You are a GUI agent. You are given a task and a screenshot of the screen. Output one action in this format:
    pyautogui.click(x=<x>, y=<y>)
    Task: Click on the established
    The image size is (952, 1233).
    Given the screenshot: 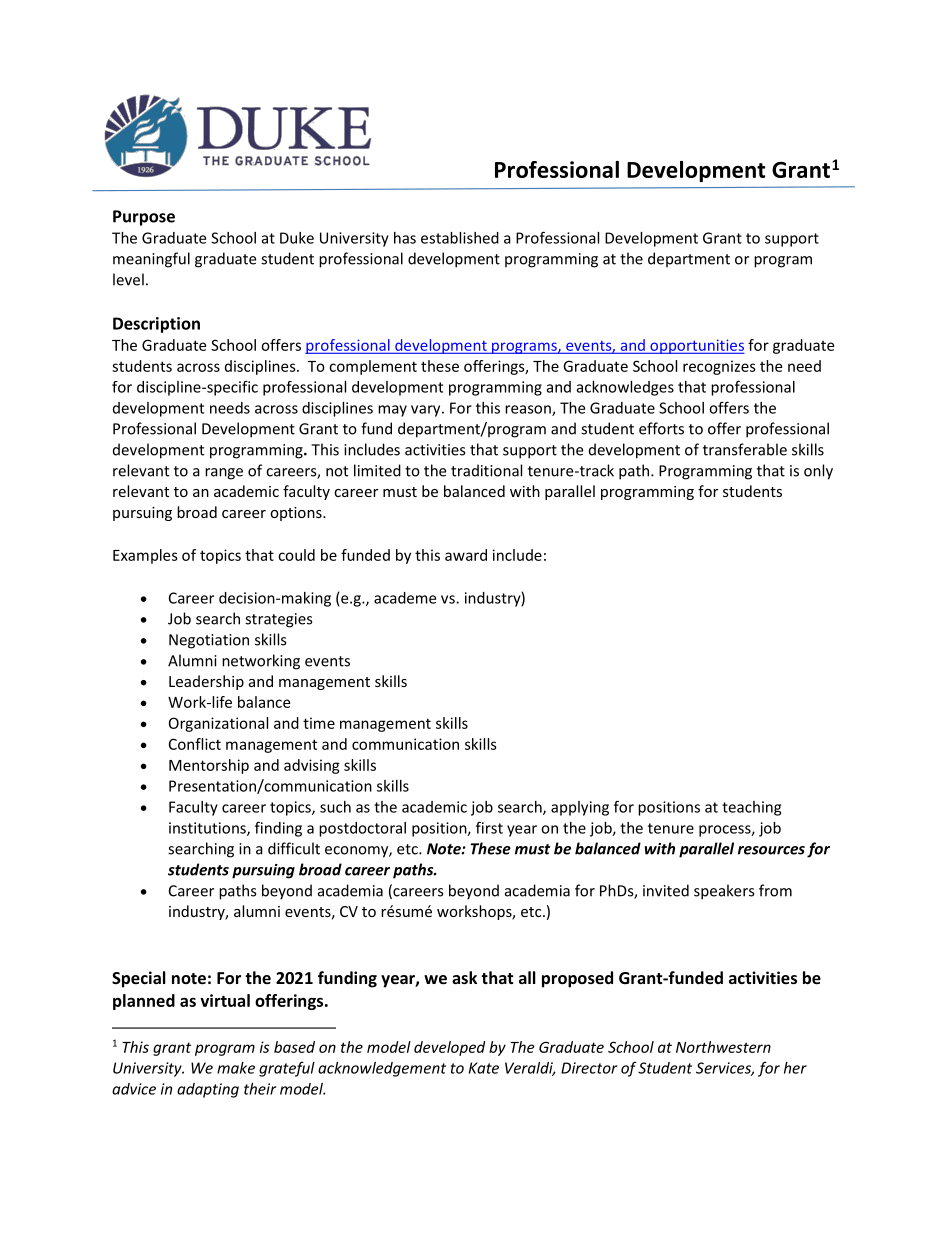 What is the action you would take?
    pyautogui.click(x=460, y=238)
